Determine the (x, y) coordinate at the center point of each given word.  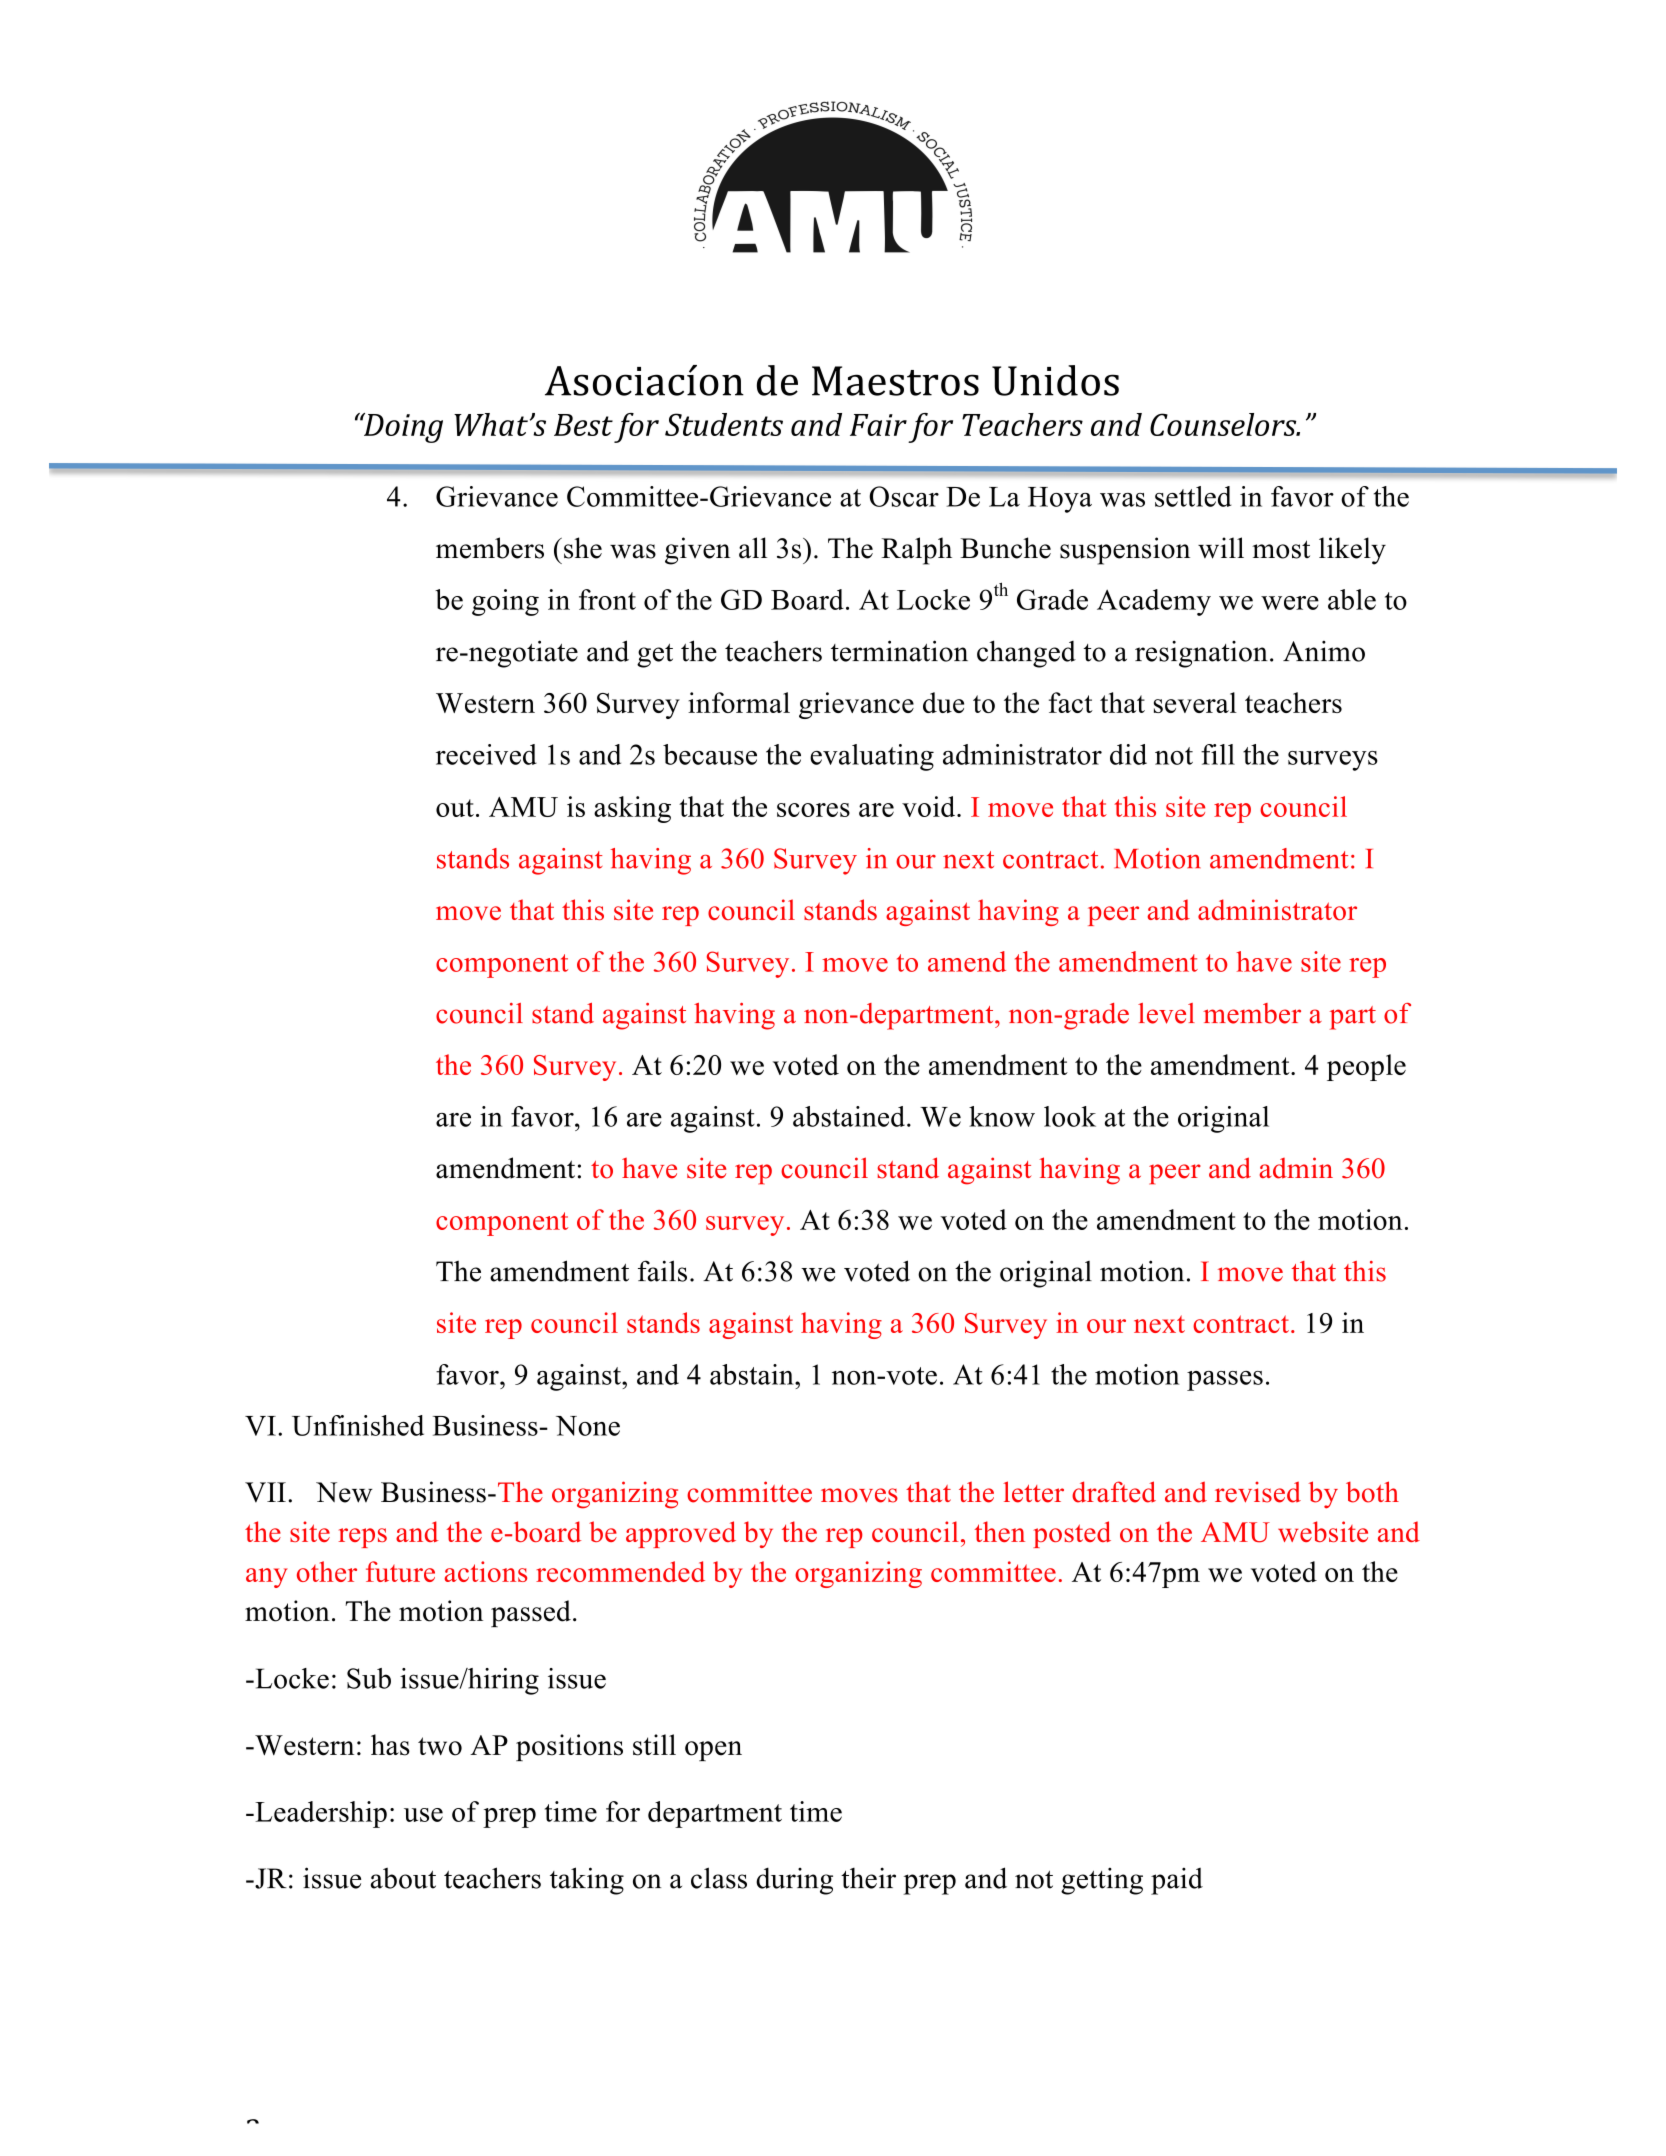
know (1002, 1116)
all (753, 548)
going (505, 602)
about (403, 1878)
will (1221, 548)
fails (662, 1271)
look (1070, 1116)
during (794, 1881)
